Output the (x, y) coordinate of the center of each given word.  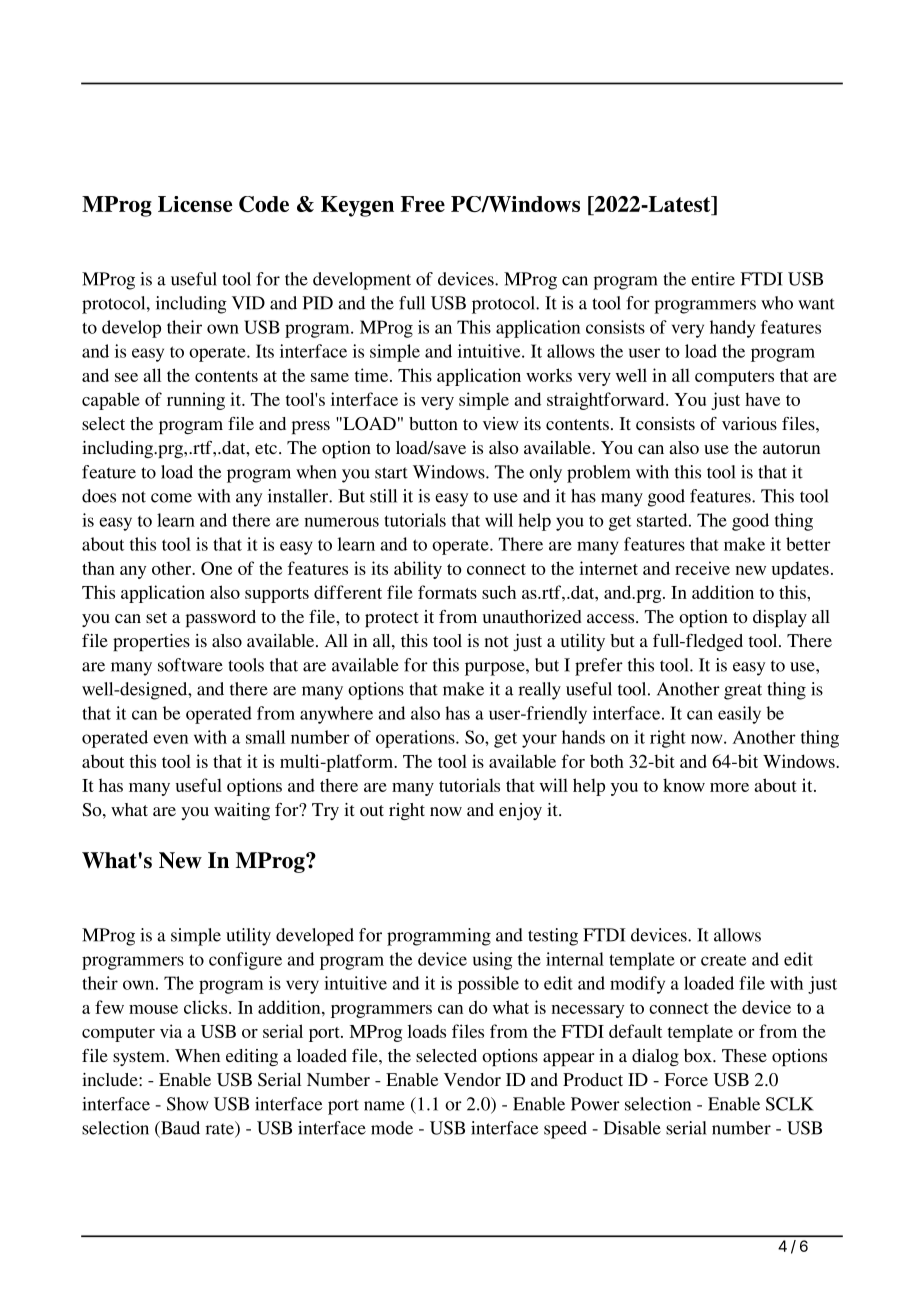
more (729, 787)
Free (423, 204)
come (171, 498)
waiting (242, 811)
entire (713, 279)
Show (188, 1104)
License (195, 204)
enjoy (520, 811)
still (383, 496)
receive (702, 568)
